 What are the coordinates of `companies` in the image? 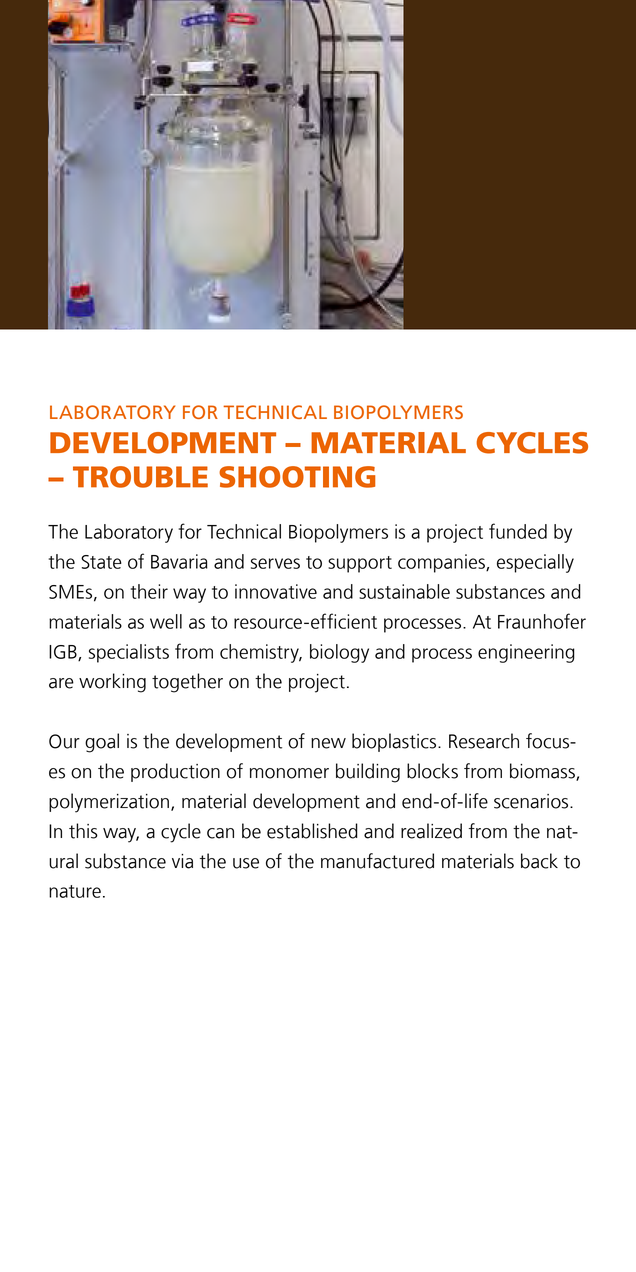 It's located at (442, 563).
